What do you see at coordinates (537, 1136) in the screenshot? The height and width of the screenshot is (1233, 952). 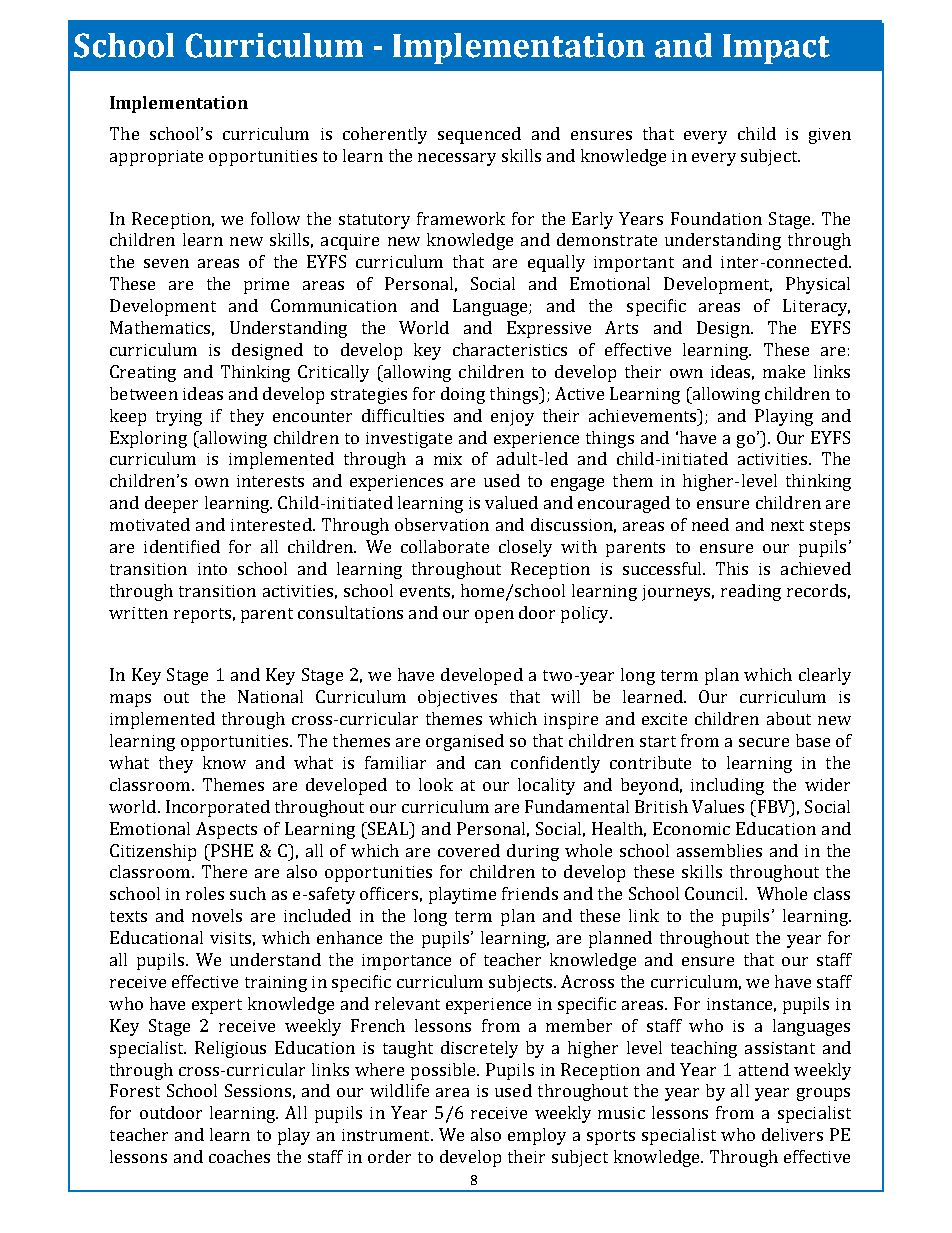 I see `employ` at bounding box center [537, 1136].
